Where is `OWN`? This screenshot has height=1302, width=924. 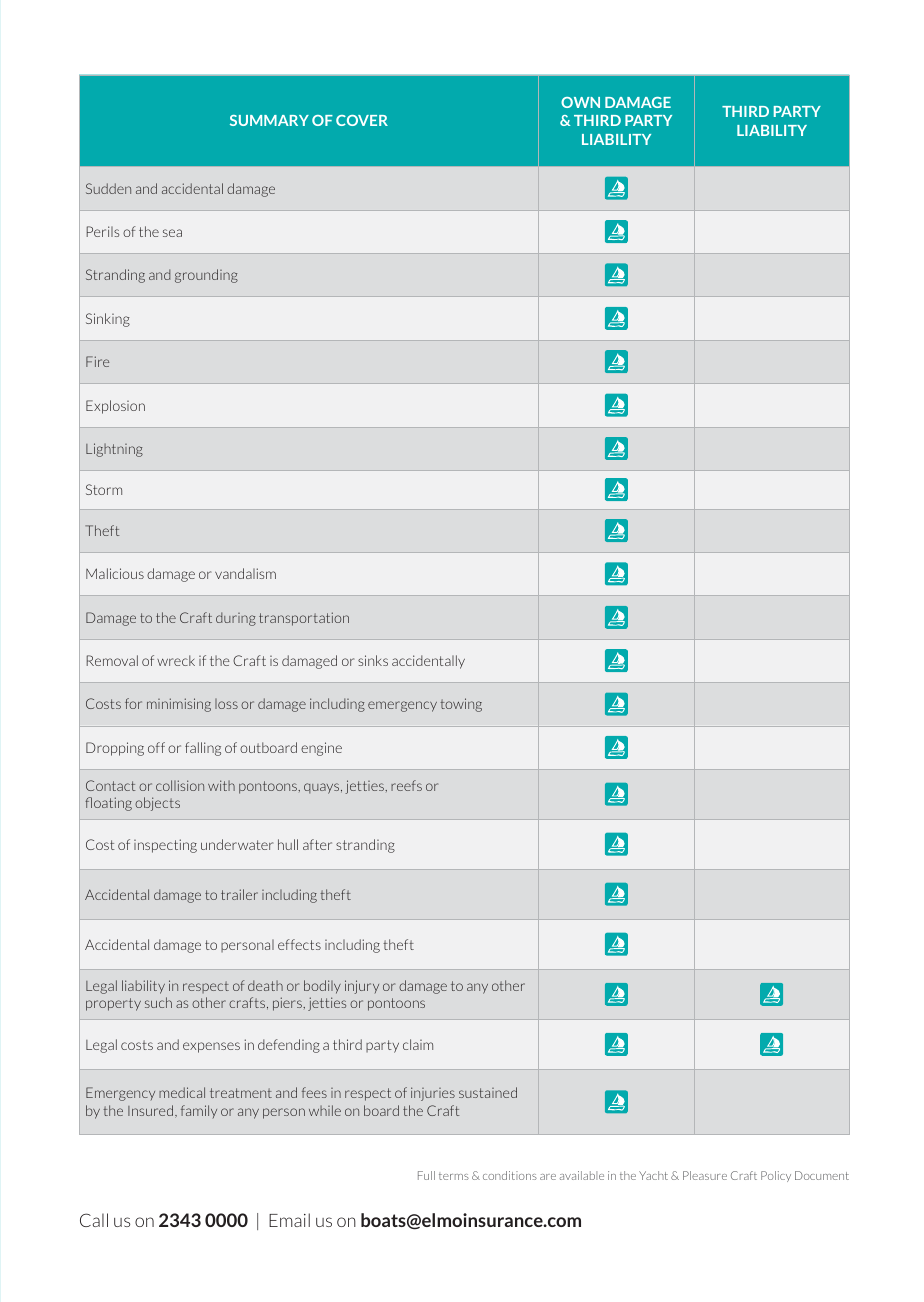
OWN is located at coordinates (580, 102).
